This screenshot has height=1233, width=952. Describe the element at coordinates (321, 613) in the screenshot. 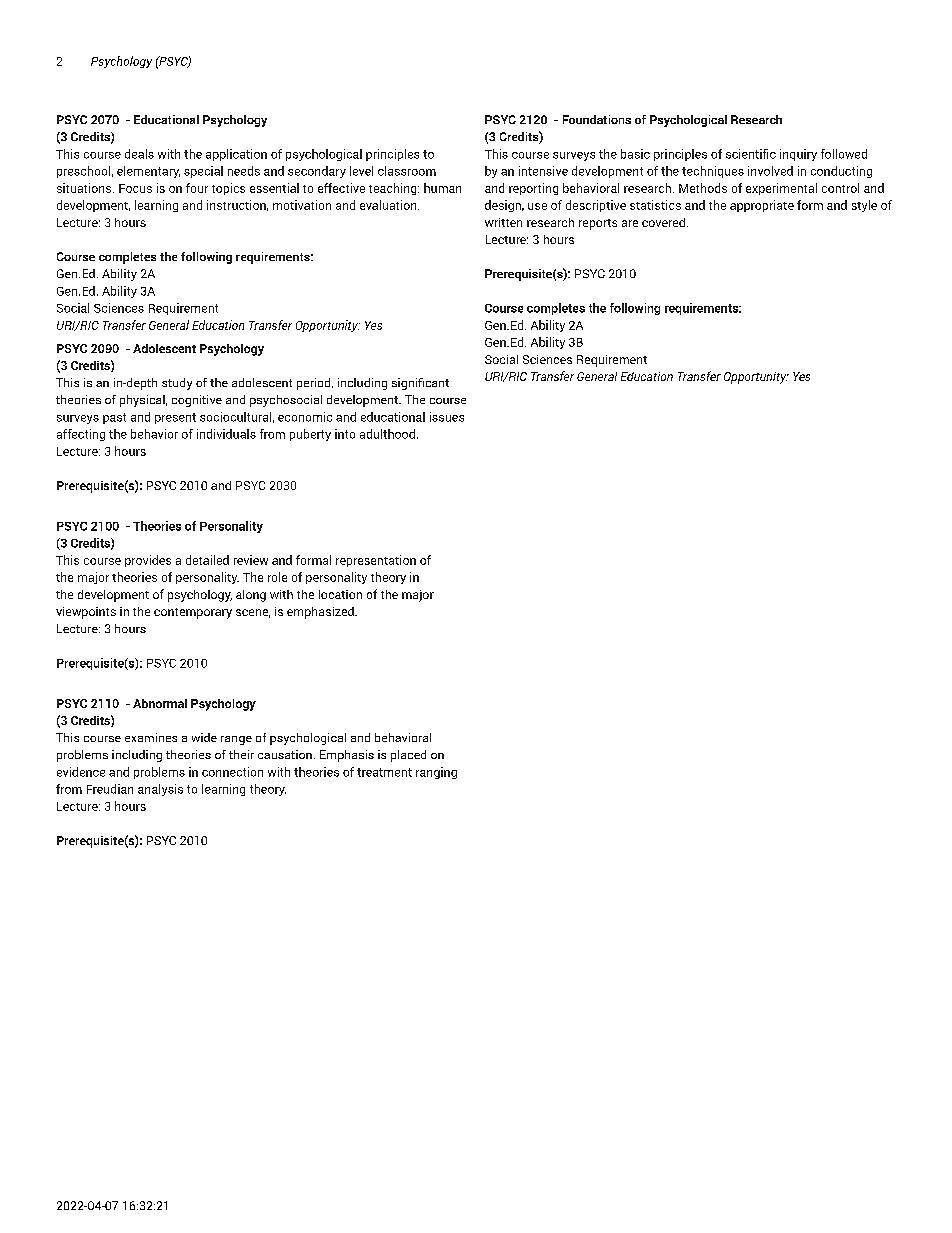

I see `emphasized` at that location.
